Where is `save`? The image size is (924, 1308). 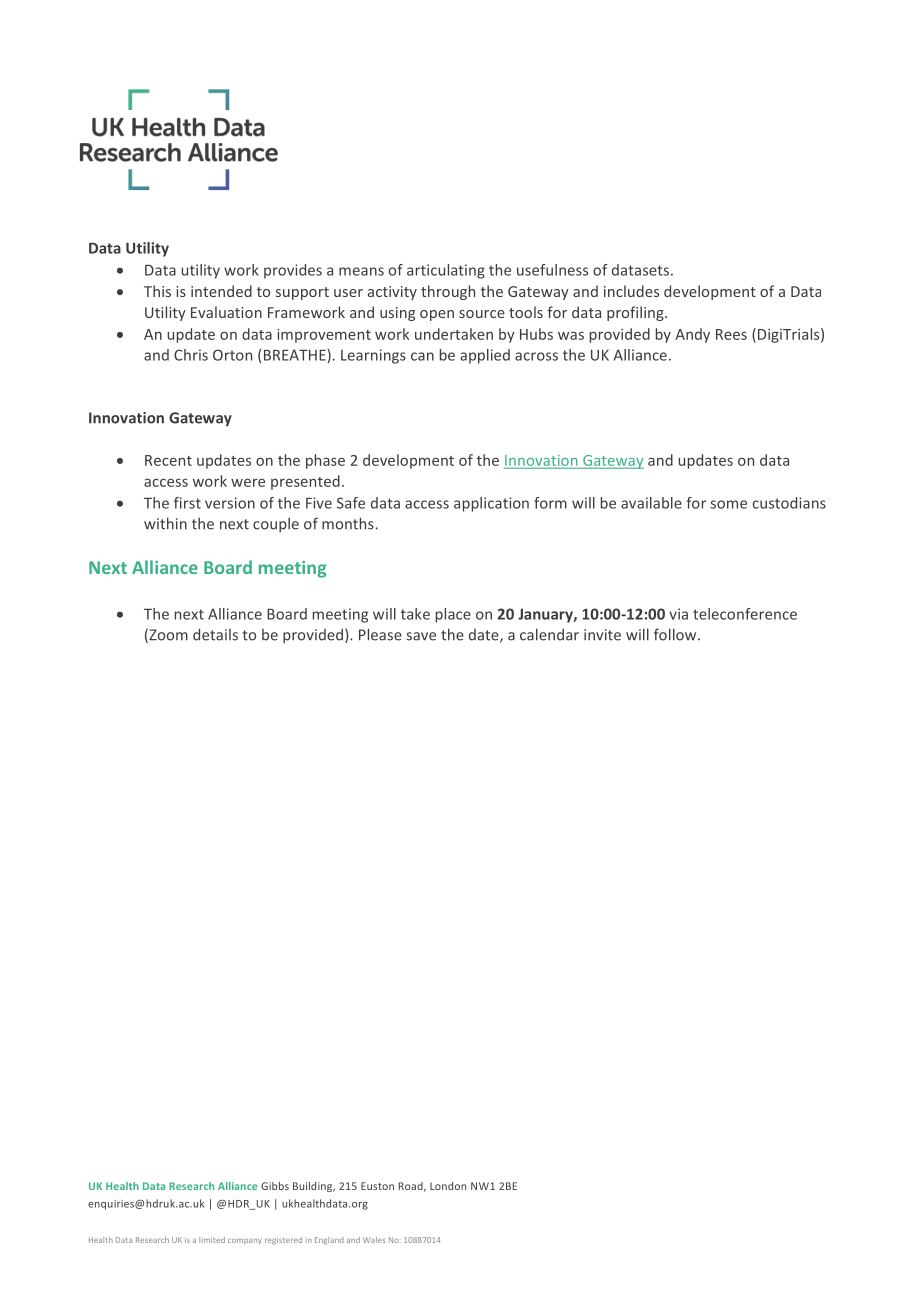
save is located at coordinates (421, 636).
